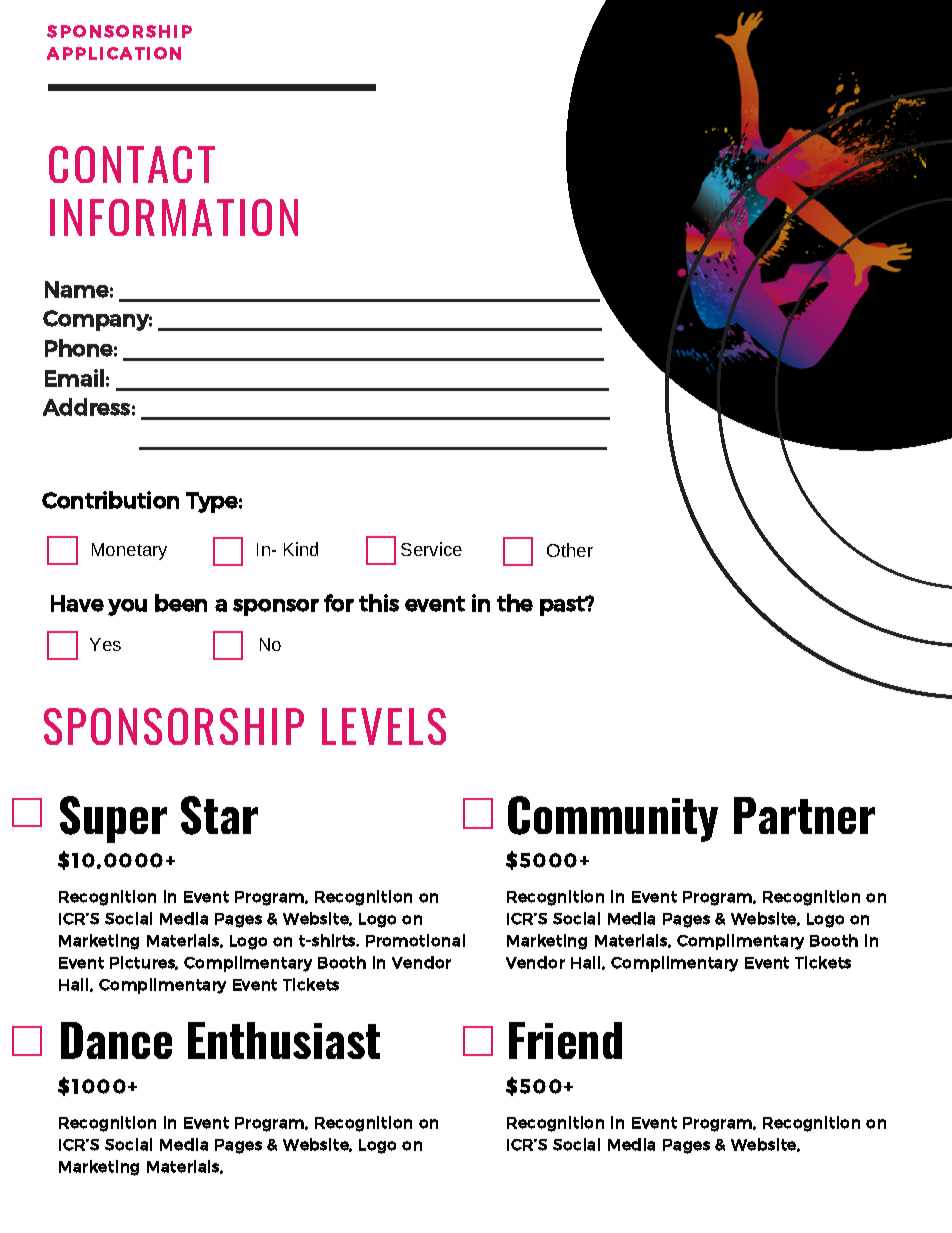 The height and width of the screenshot is (1233, 952). I want to click on been, so click(181, 603).
